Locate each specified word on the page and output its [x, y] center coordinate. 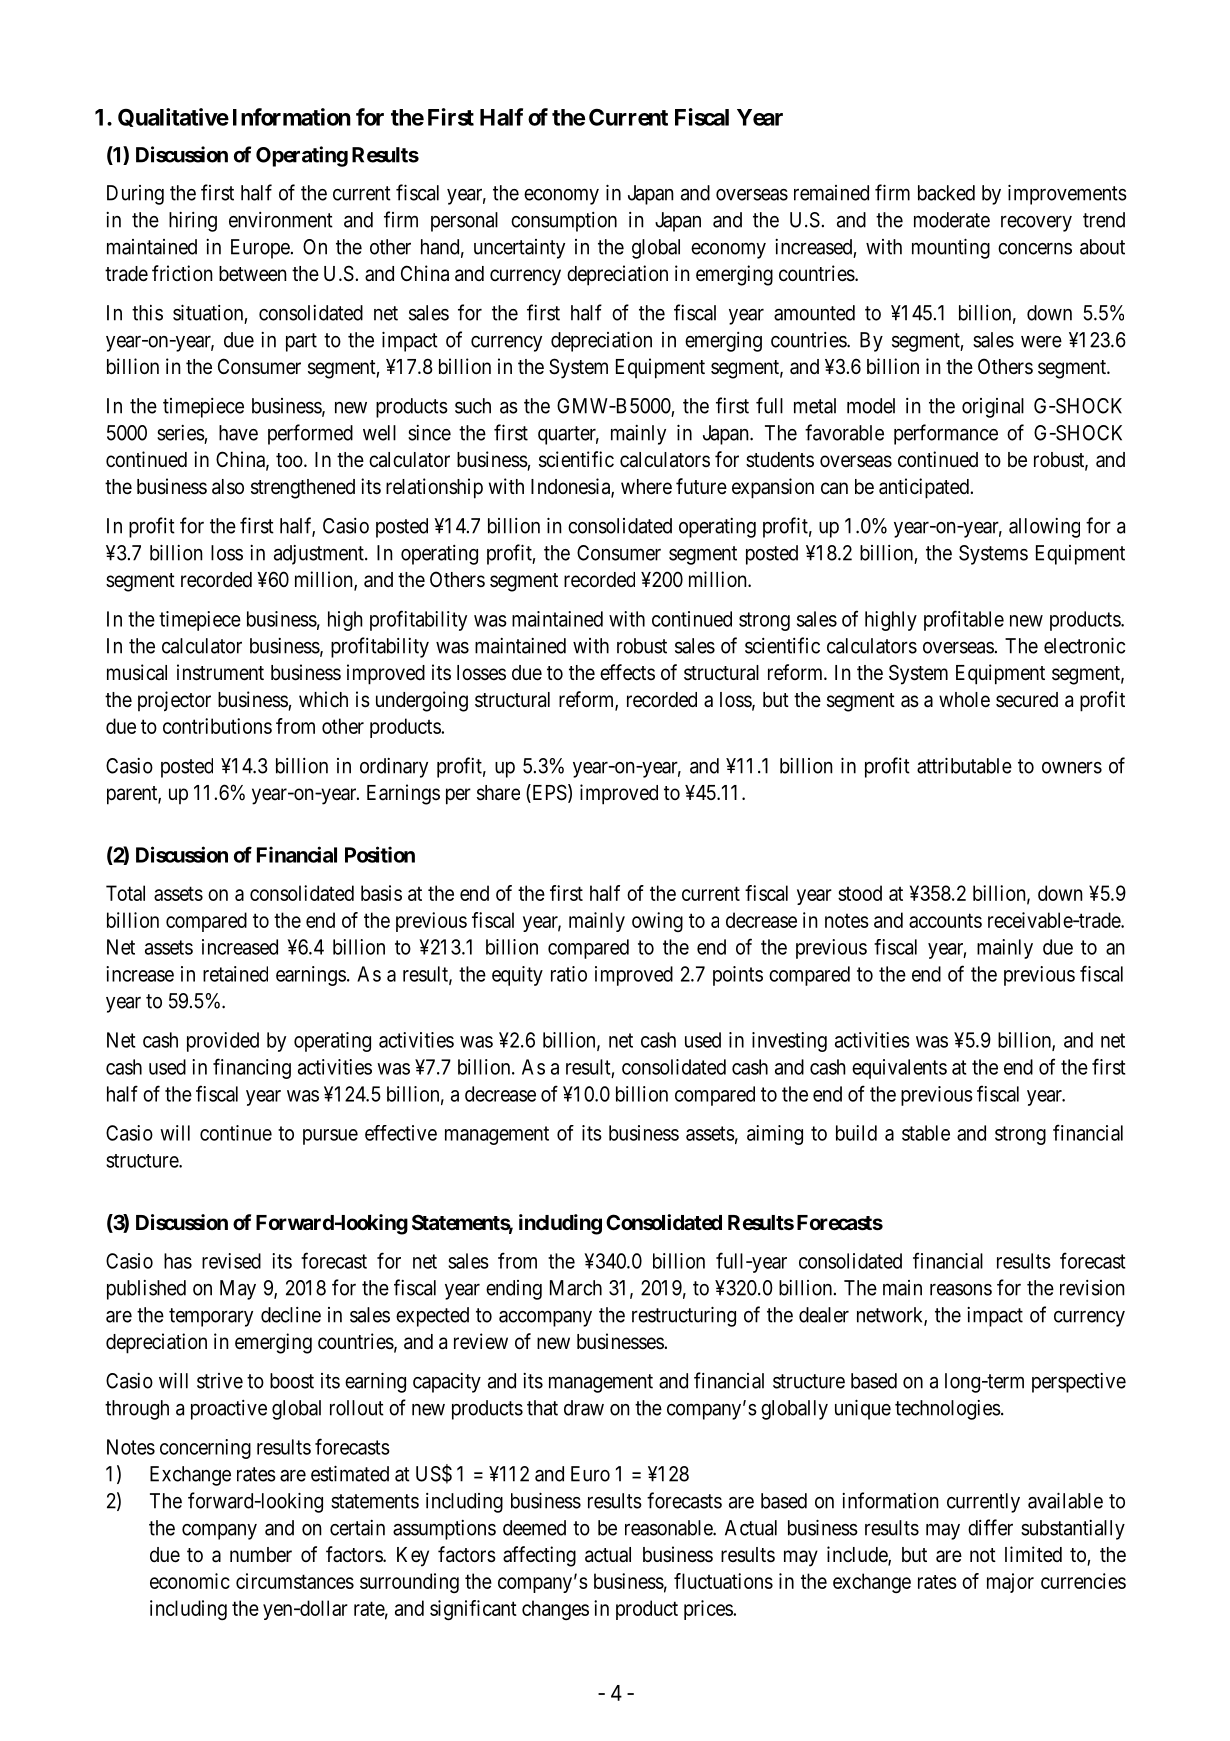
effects [627, 672]
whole [964, 700]
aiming [775, 1135]
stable [926, 1133]
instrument [220, 672]
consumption [564, 222]
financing [252, 1068]
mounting [951, 248]
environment [281, 220]
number [261, 1555]
